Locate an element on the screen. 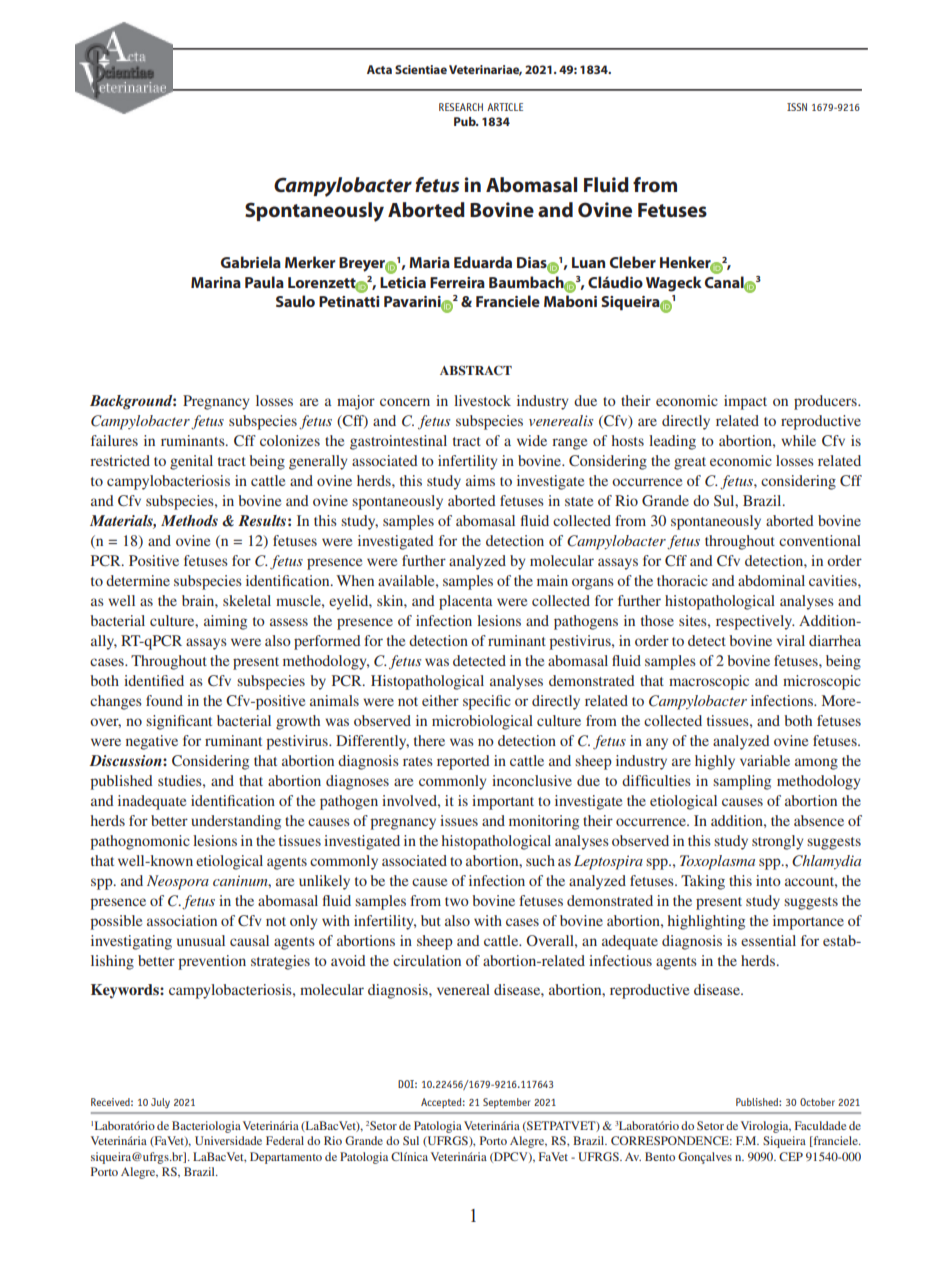 Image resolution: width=952 pixels, height=1270 pixels. aiming is located at coordinates (225, 622).
